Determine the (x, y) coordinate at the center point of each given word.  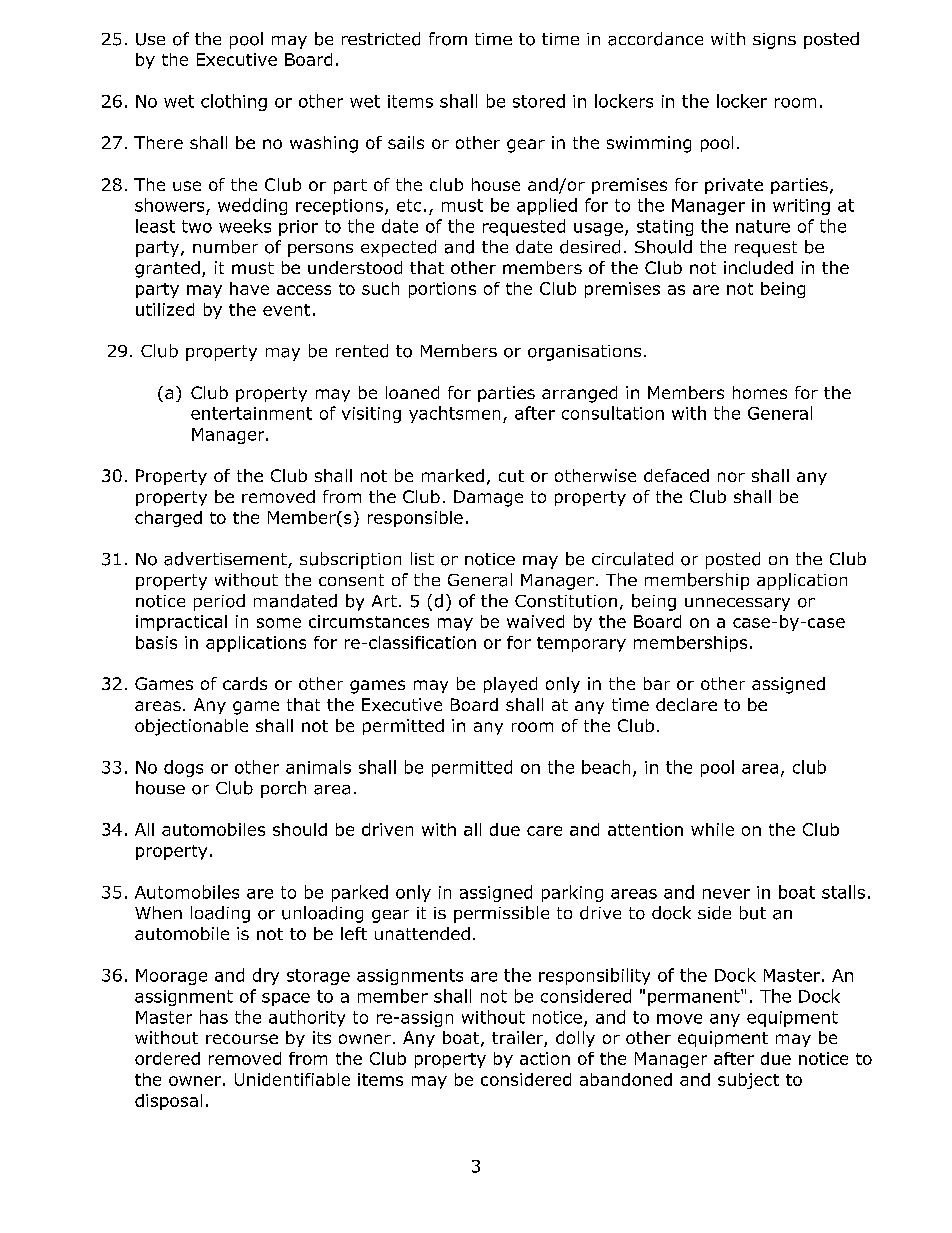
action (545, 1058)
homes (760, 392)
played (510, 685)
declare (686, 704)
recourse (242, 1039)
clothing (234, 102)
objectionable (191, 727)
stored (539, 101)
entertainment (251, 413)
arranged (579, 394)
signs (774, 41)
